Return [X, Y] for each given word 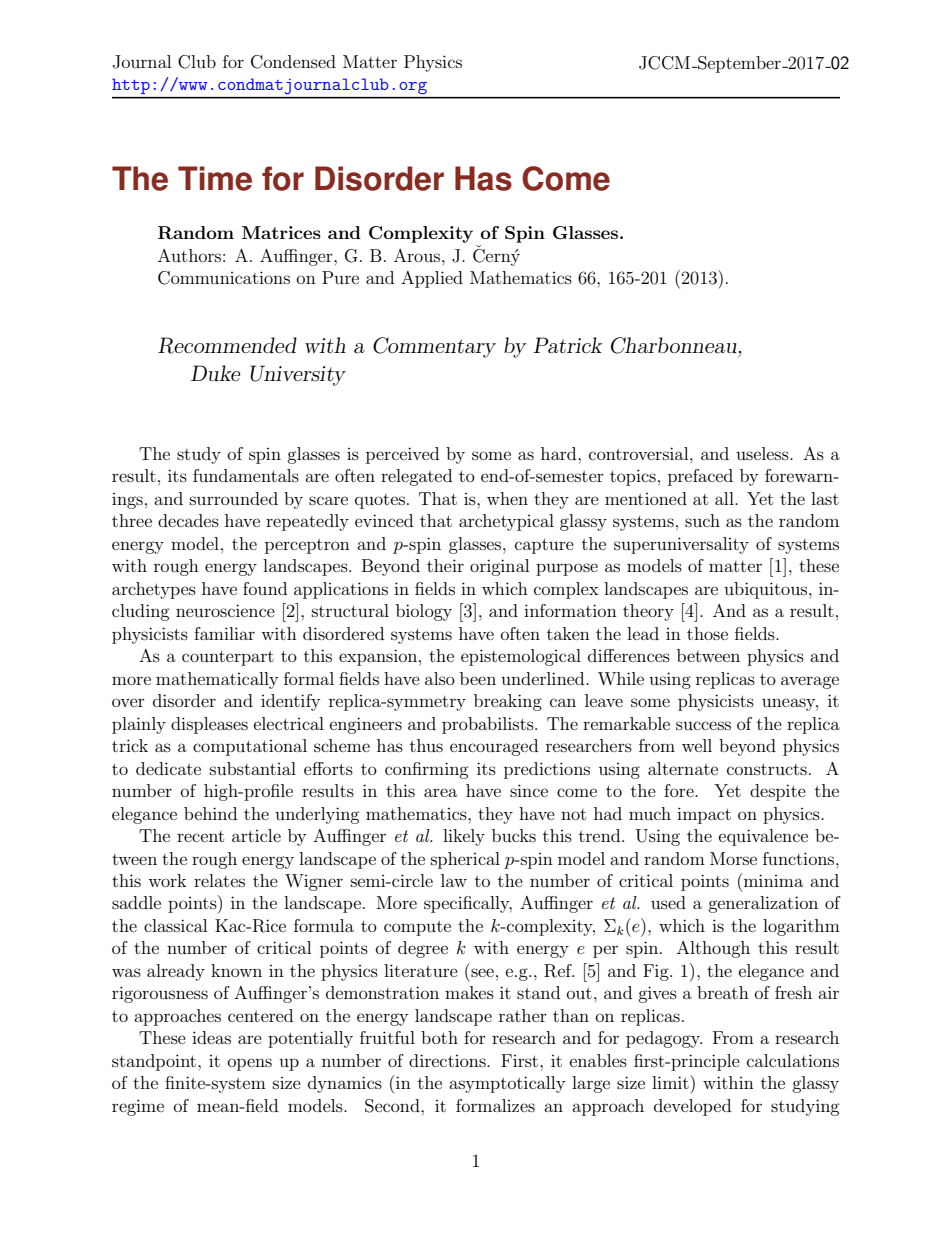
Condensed [293, 62]
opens [250, 1064]
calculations [793, 1060]
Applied [432, 279]
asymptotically [507, 1084]
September [739, 64]
